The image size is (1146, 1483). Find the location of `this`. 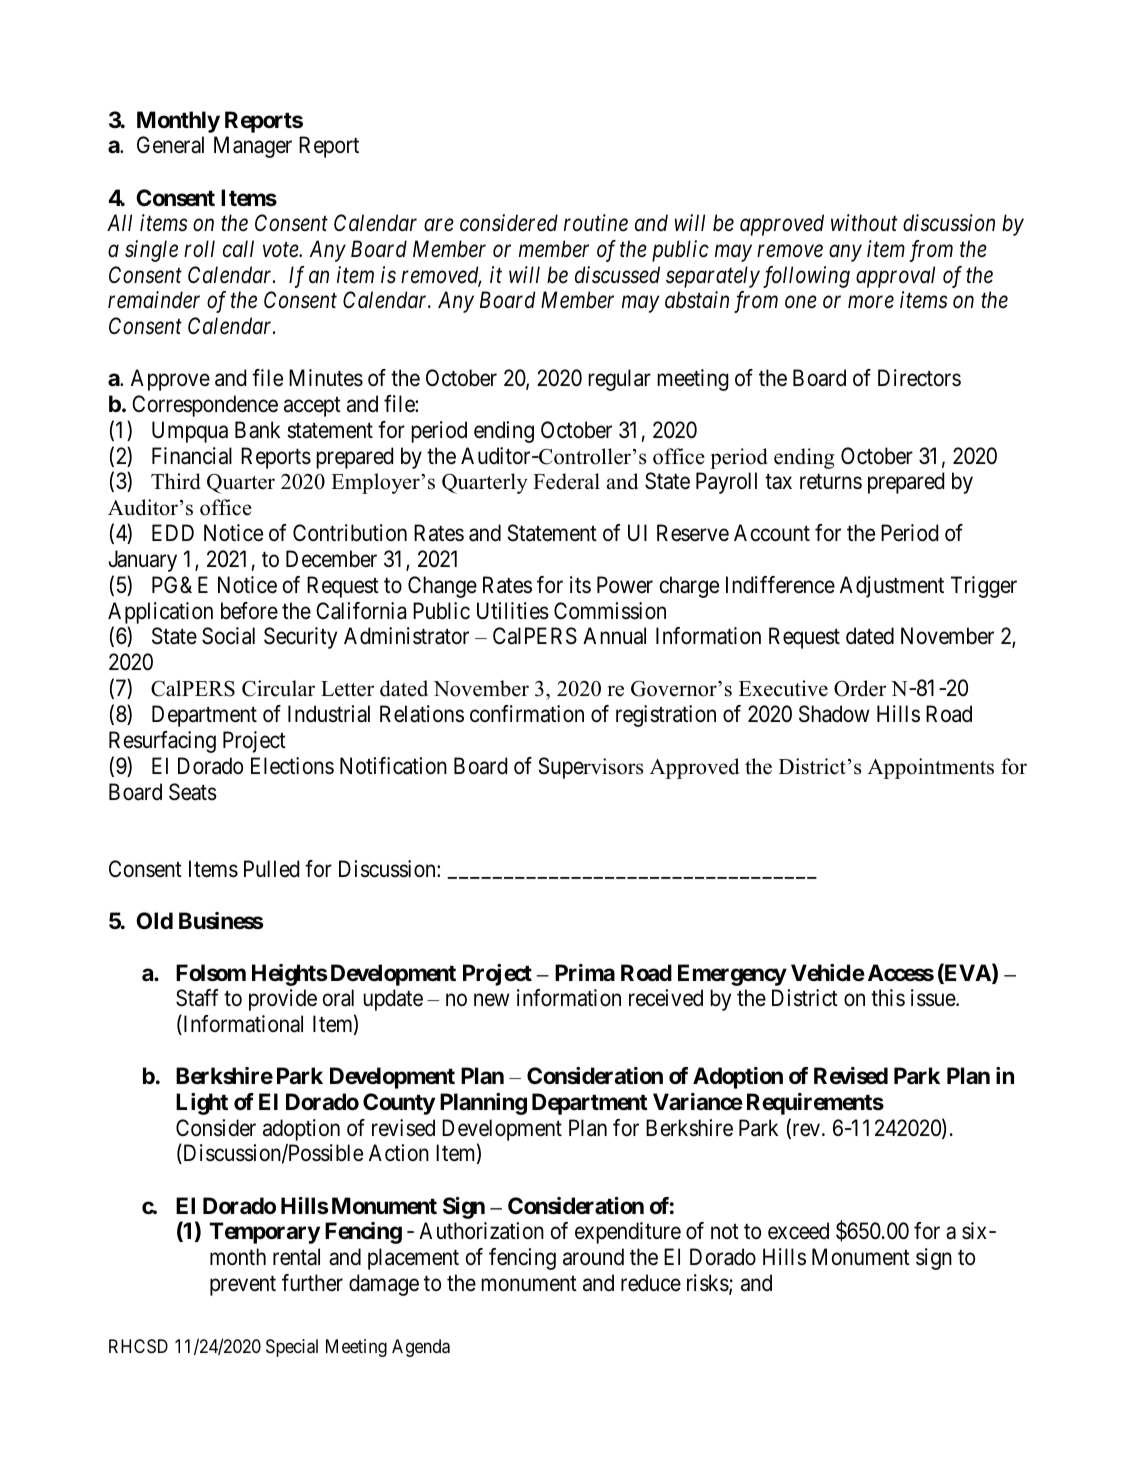

this is located at coordinates (888, 998).
